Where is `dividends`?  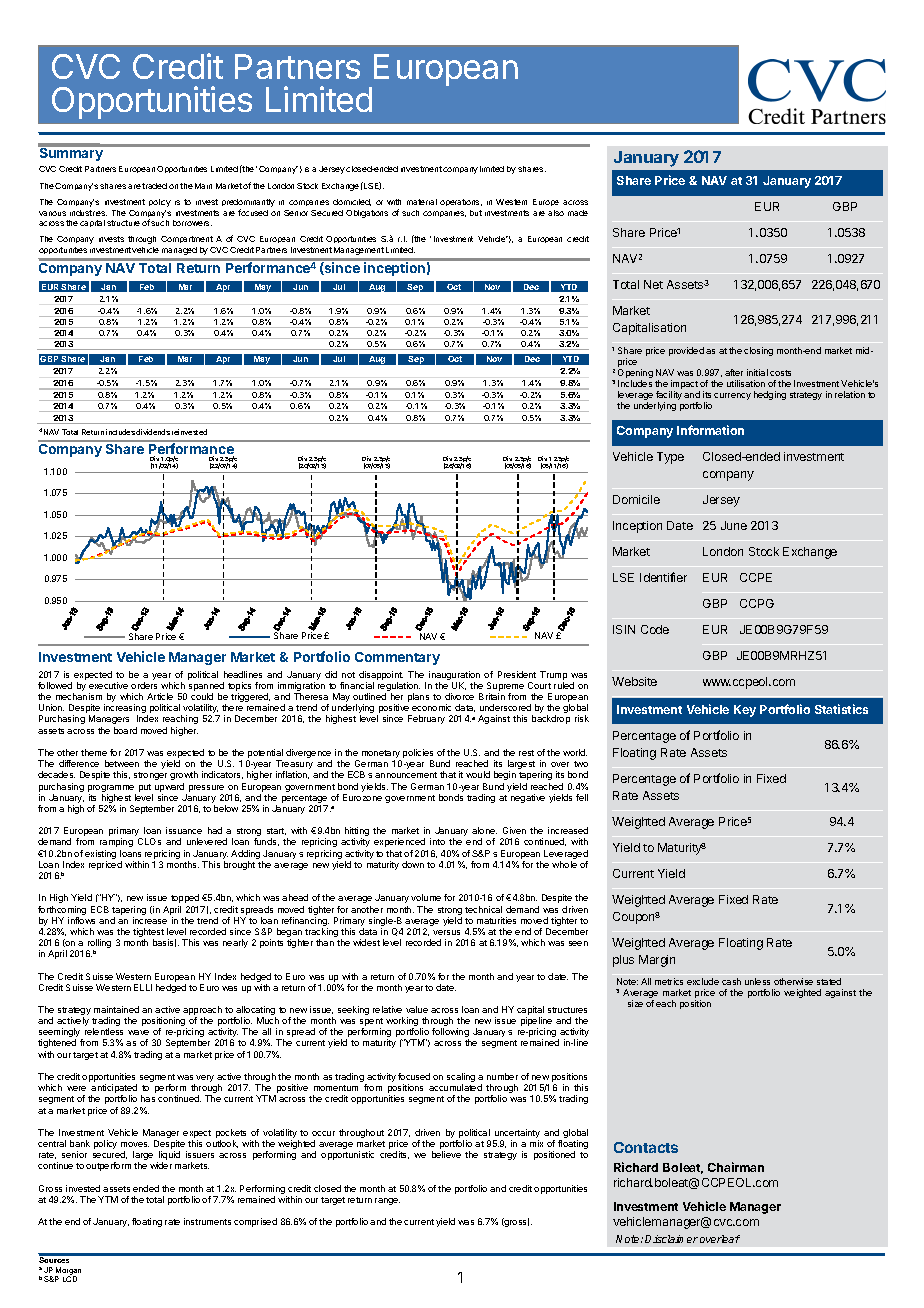
dividends is located at coordinates (153, 432).
